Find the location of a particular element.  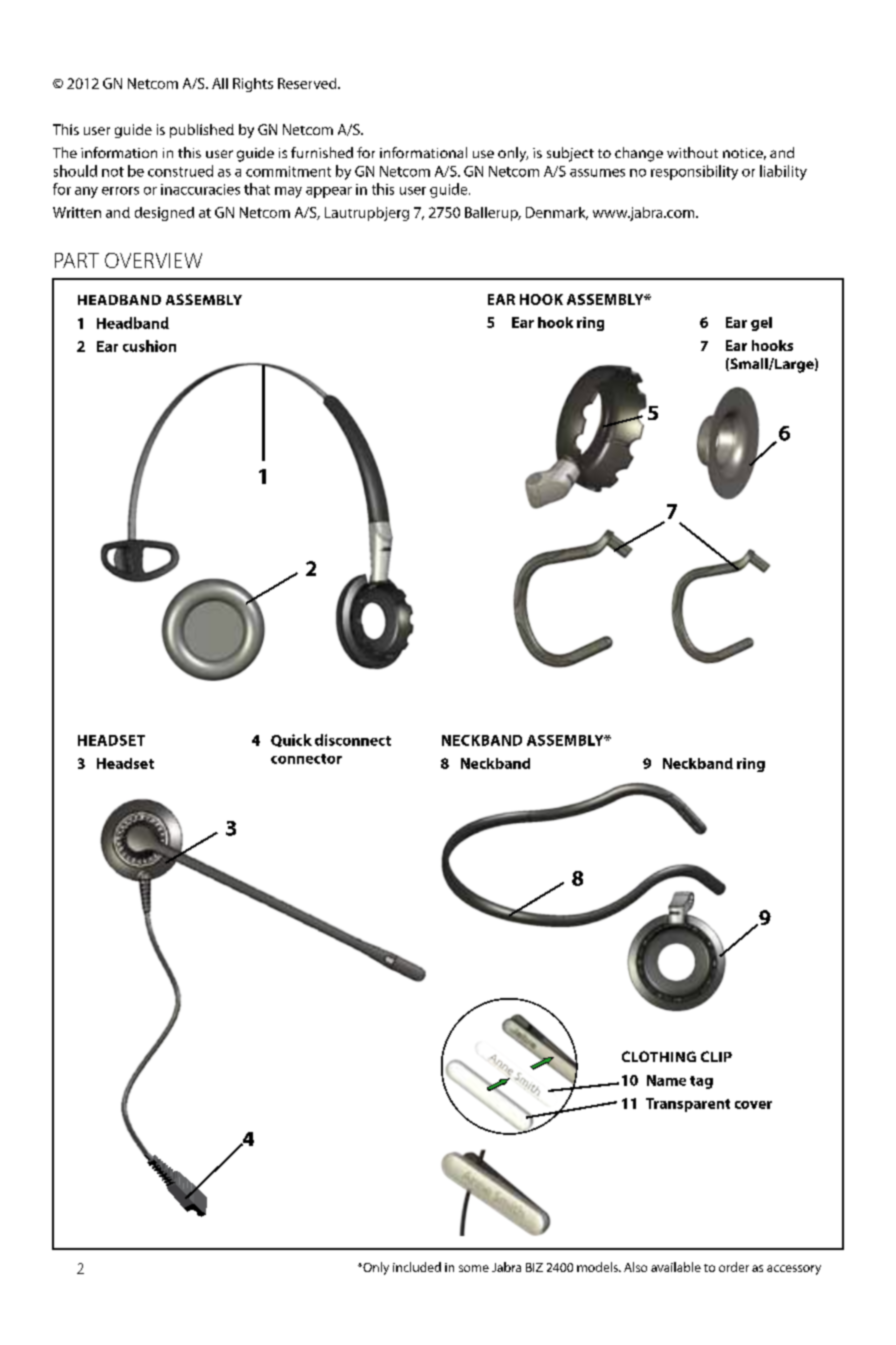

connector is located at coordinates (306, 759).
